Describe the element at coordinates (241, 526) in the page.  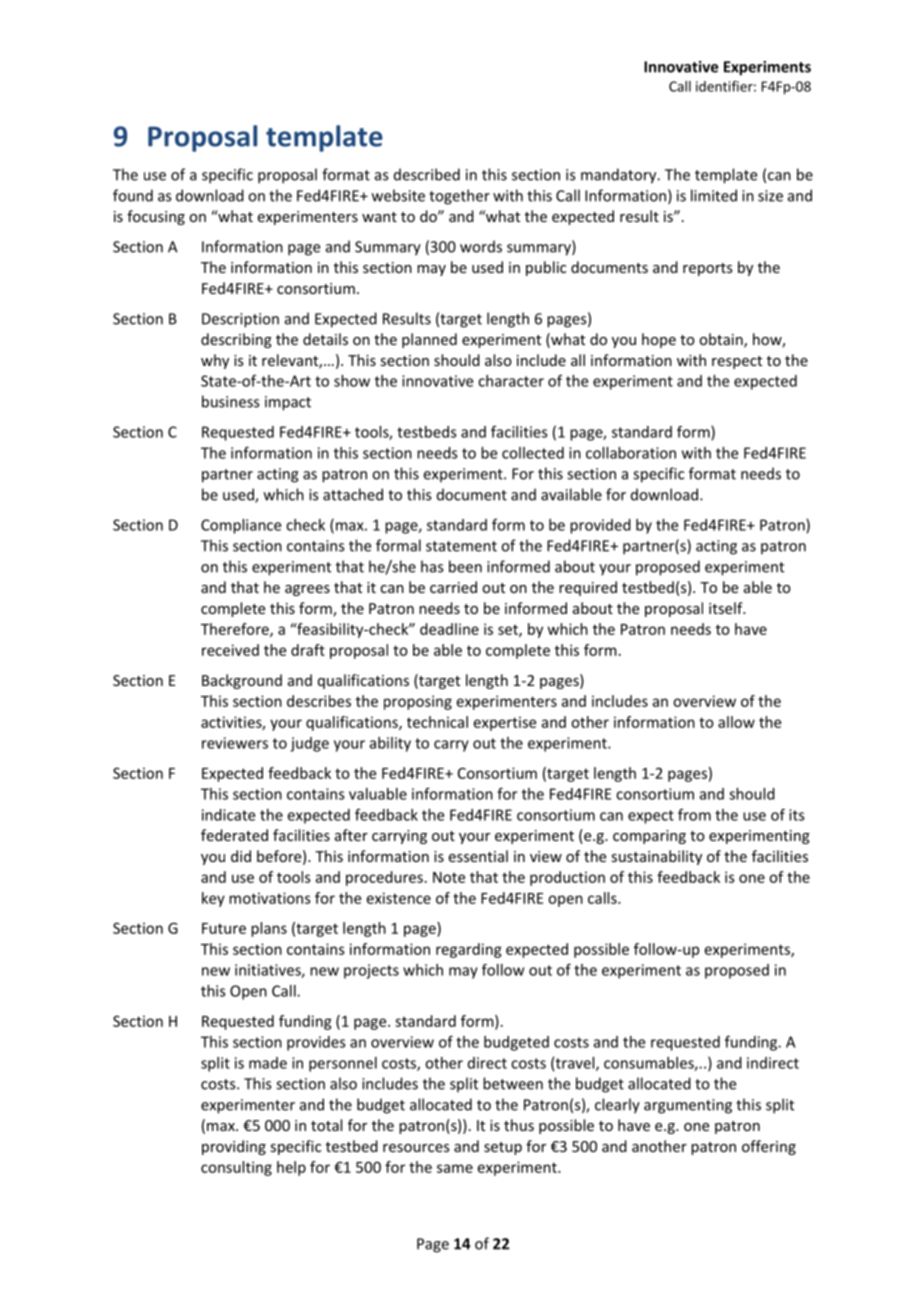
I see `Compliance` at that location.
